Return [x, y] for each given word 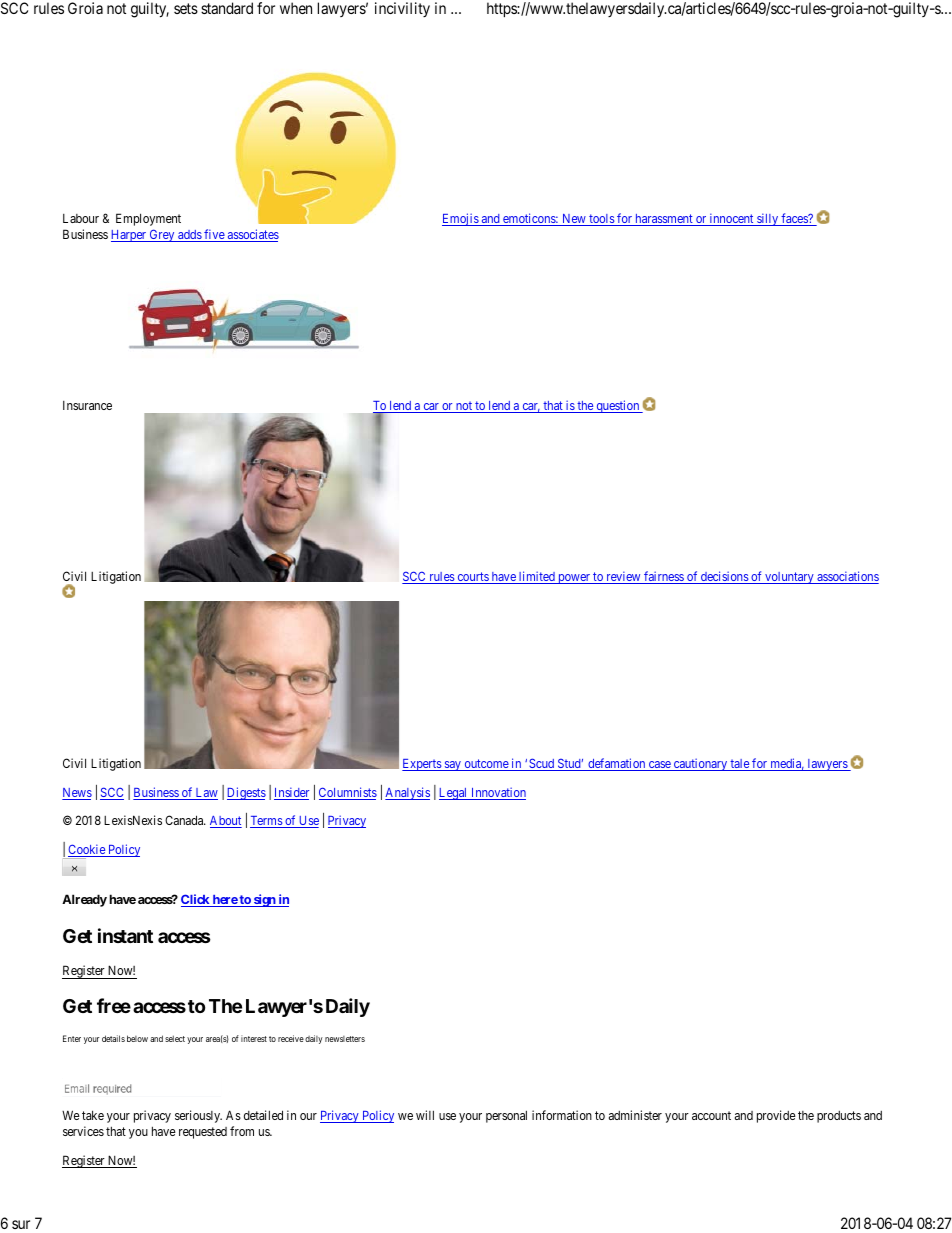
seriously [198, 1116]
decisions [724, 577]
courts [472, 578]
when [296, 8]
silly [768, 219]
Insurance [87, 405]
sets [186, 8]
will [425, 1115]
